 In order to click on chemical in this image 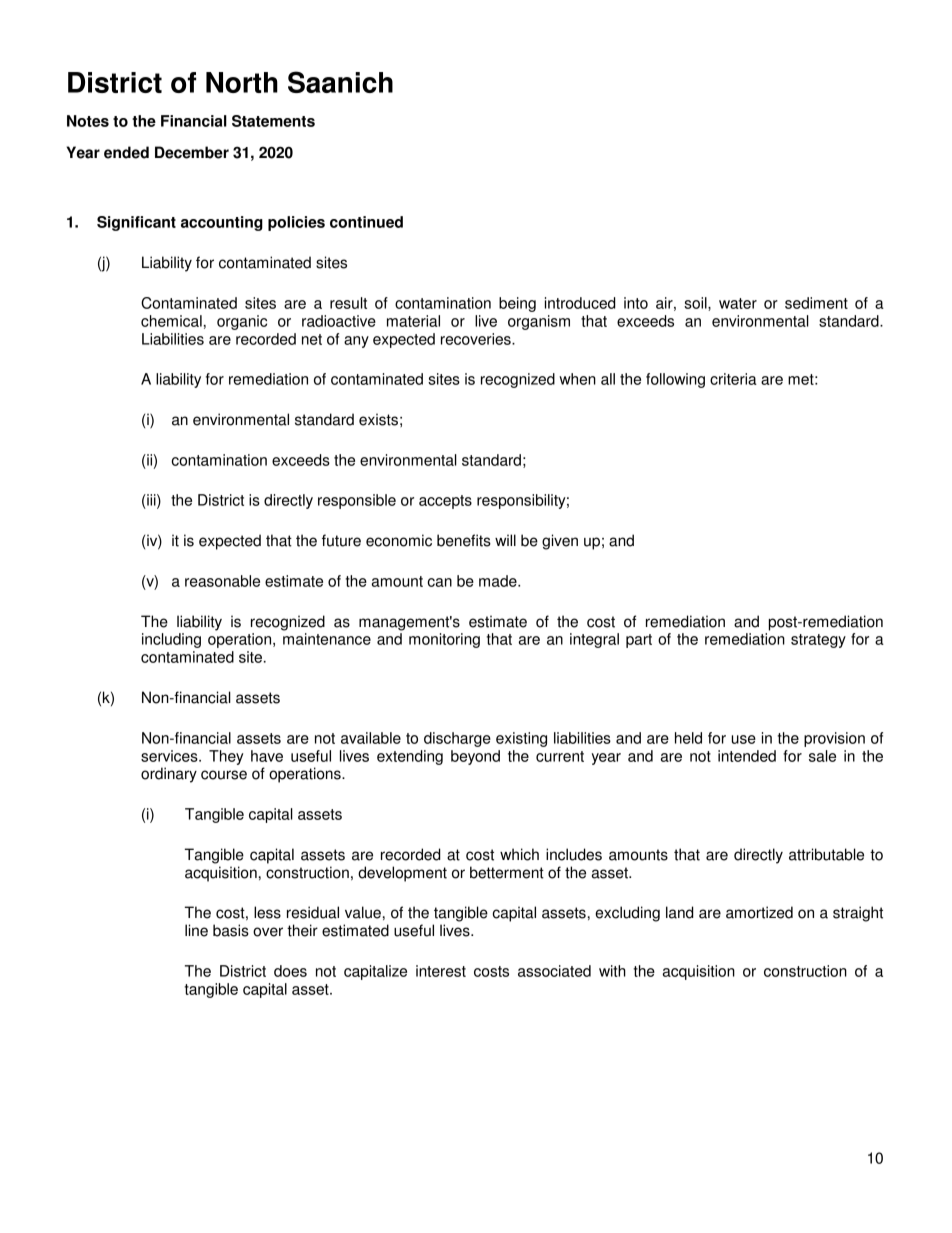, I will do `click(171, 321)`.
